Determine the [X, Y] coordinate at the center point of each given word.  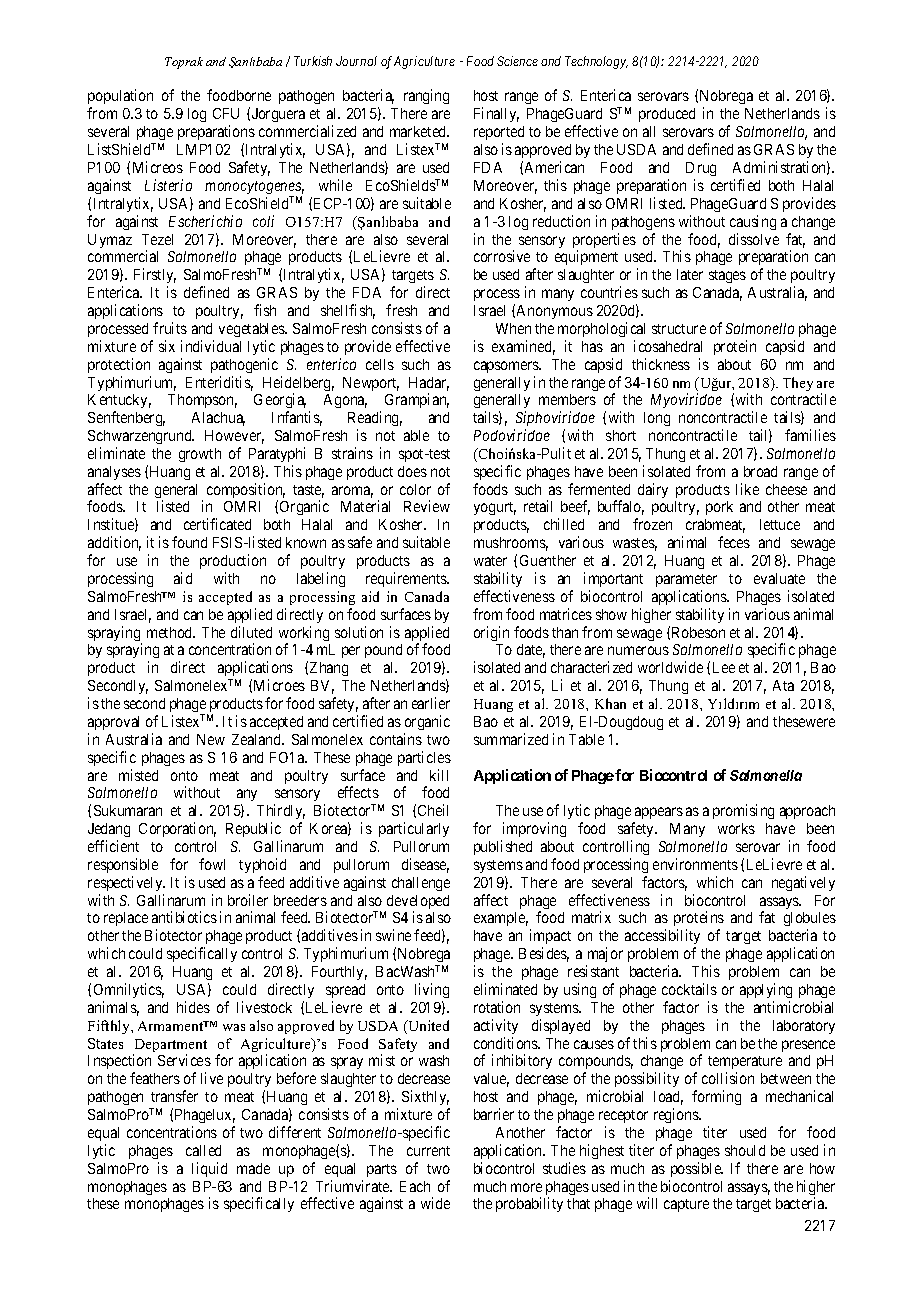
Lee [724, 667]
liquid [209, 1169]
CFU [226, 113]
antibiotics [184, 917]
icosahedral [668, 346]
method [171, 632]
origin [491, 633]
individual [211, 346]
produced [667, 115]
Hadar [429, 384]
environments [695, 864]
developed [417, 903]
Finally [496, 114]
